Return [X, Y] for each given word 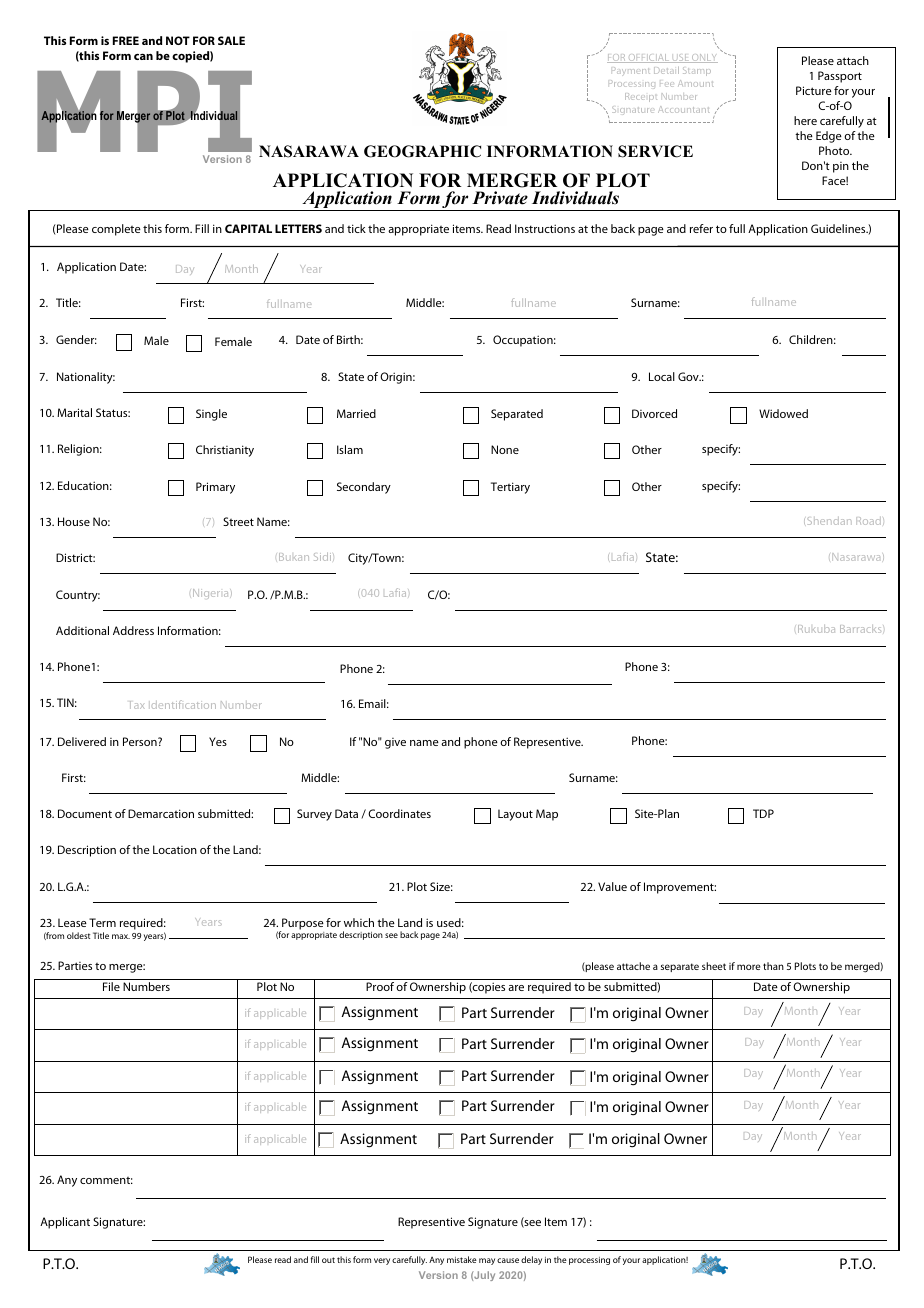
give [395, 743]
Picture [814, 90]
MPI [144, 111]
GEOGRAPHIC [422, 151]
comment [106, 1180]
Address [133, 630]
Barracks [862, 629]
